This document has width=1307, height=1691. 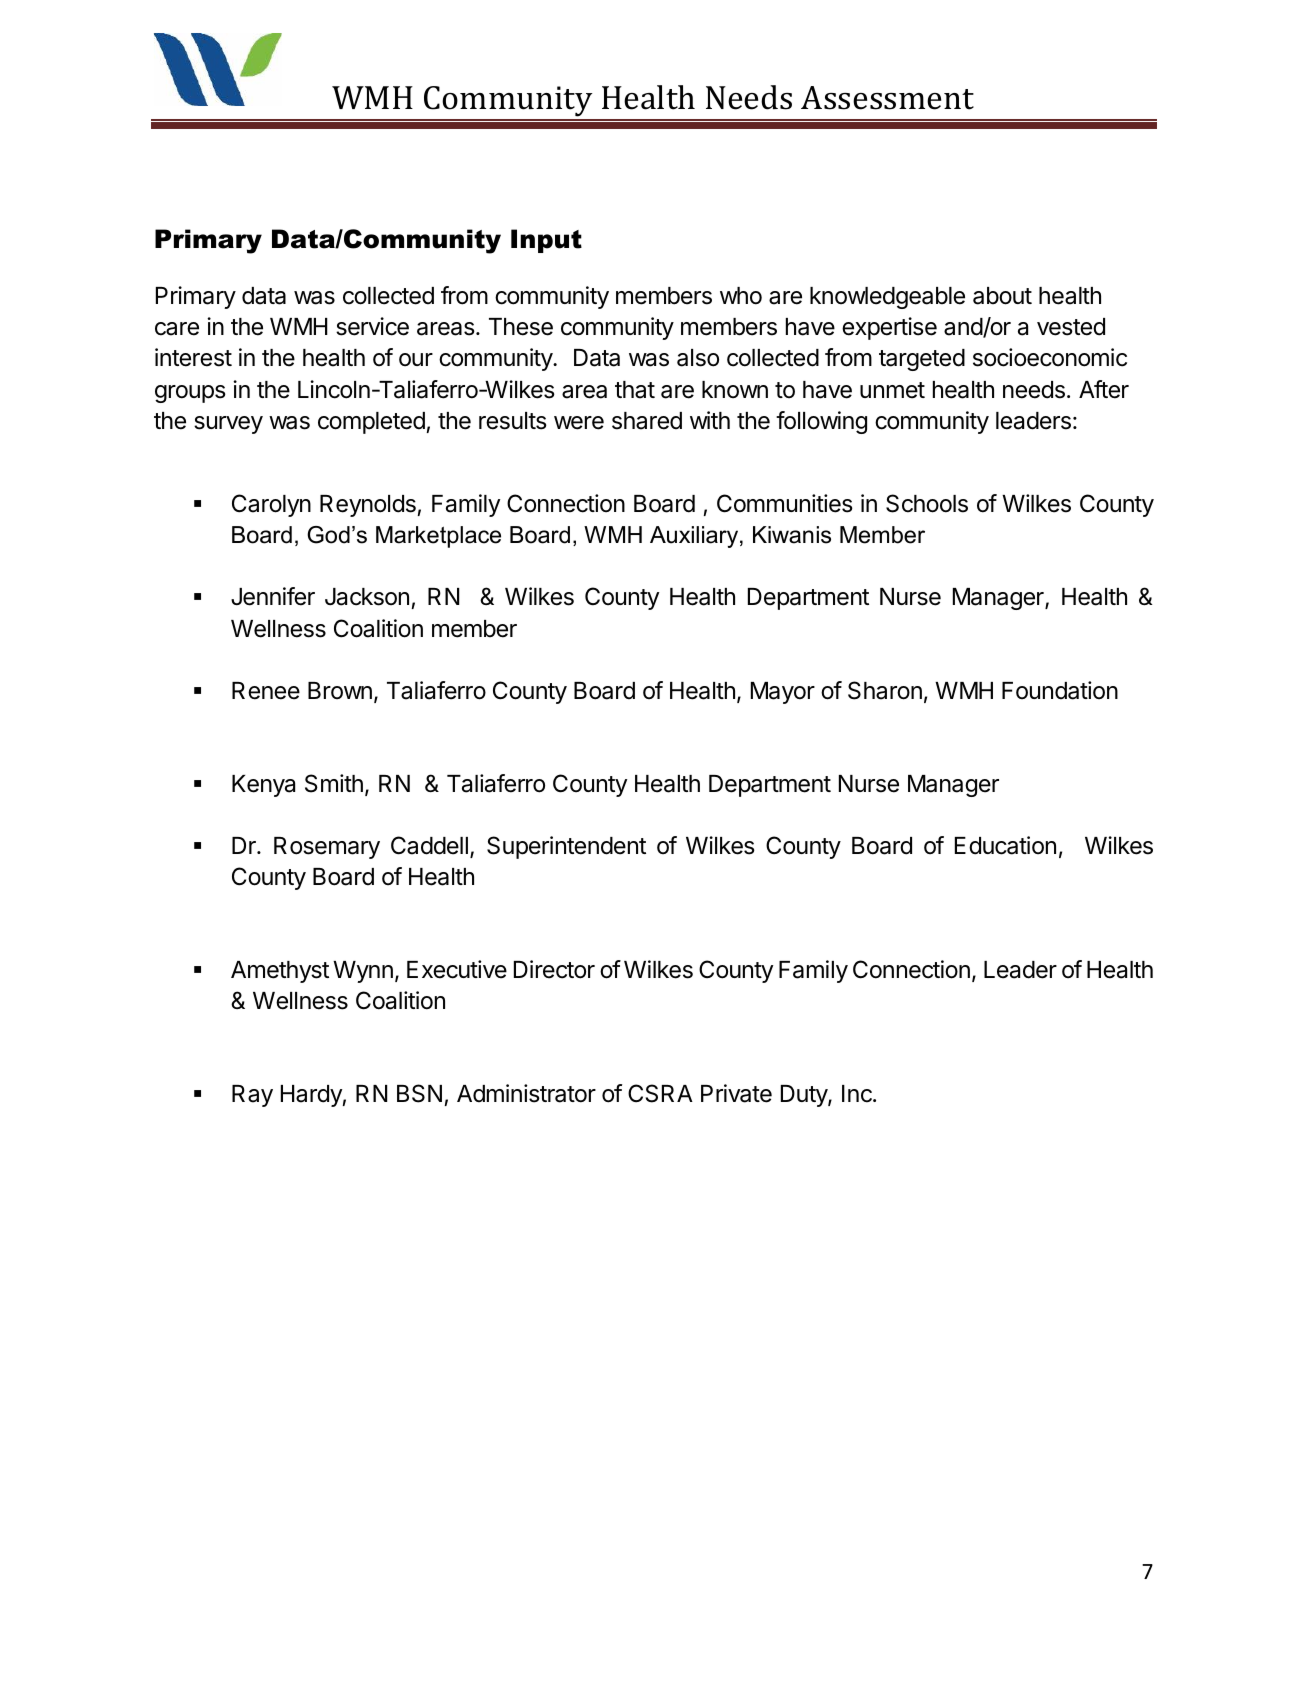 I want to click on Assessment, so click(x=887, y=98).
